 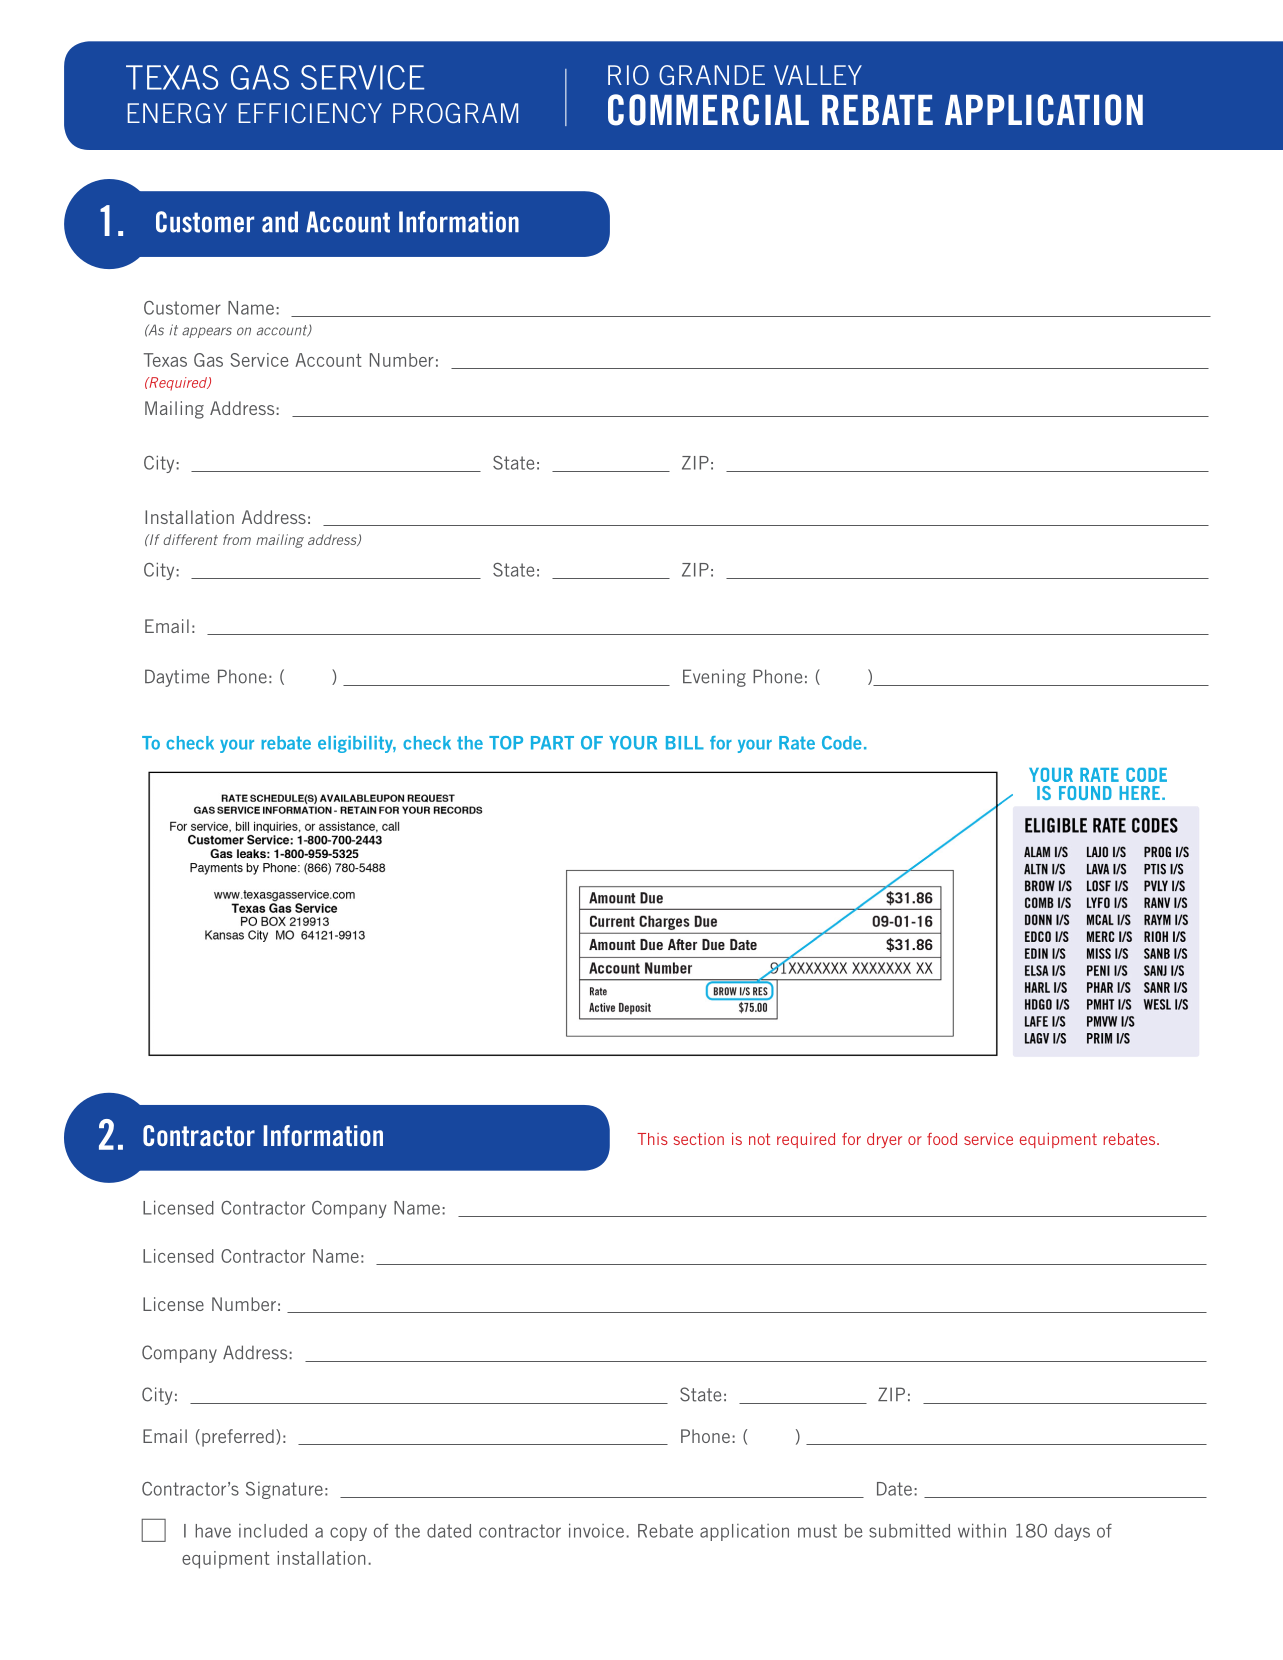 I want to click on Daytime, so click(x=177, y=678).
